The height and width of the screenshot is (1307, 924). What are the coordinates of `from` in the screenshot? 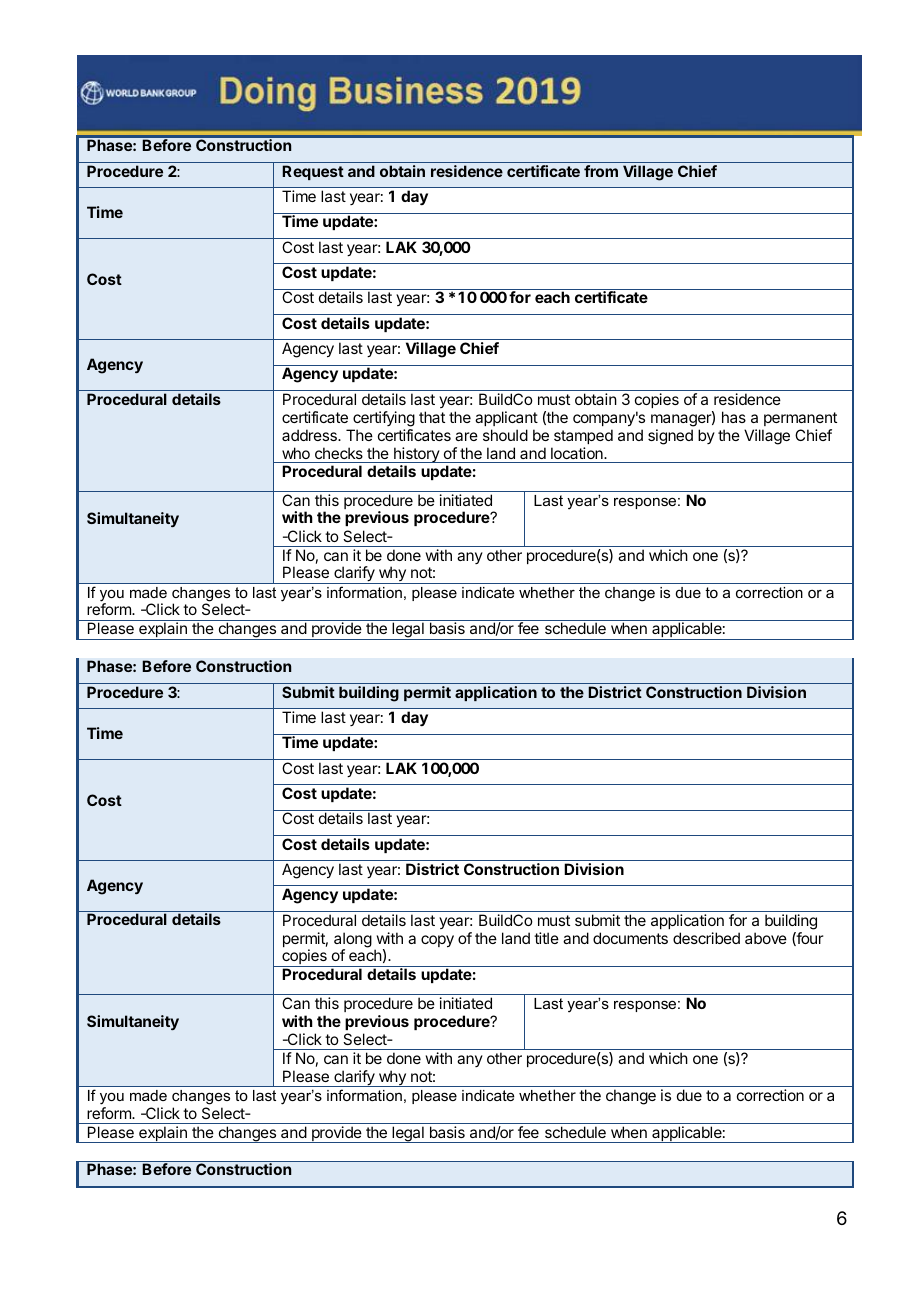 It's located at (601, 171).
